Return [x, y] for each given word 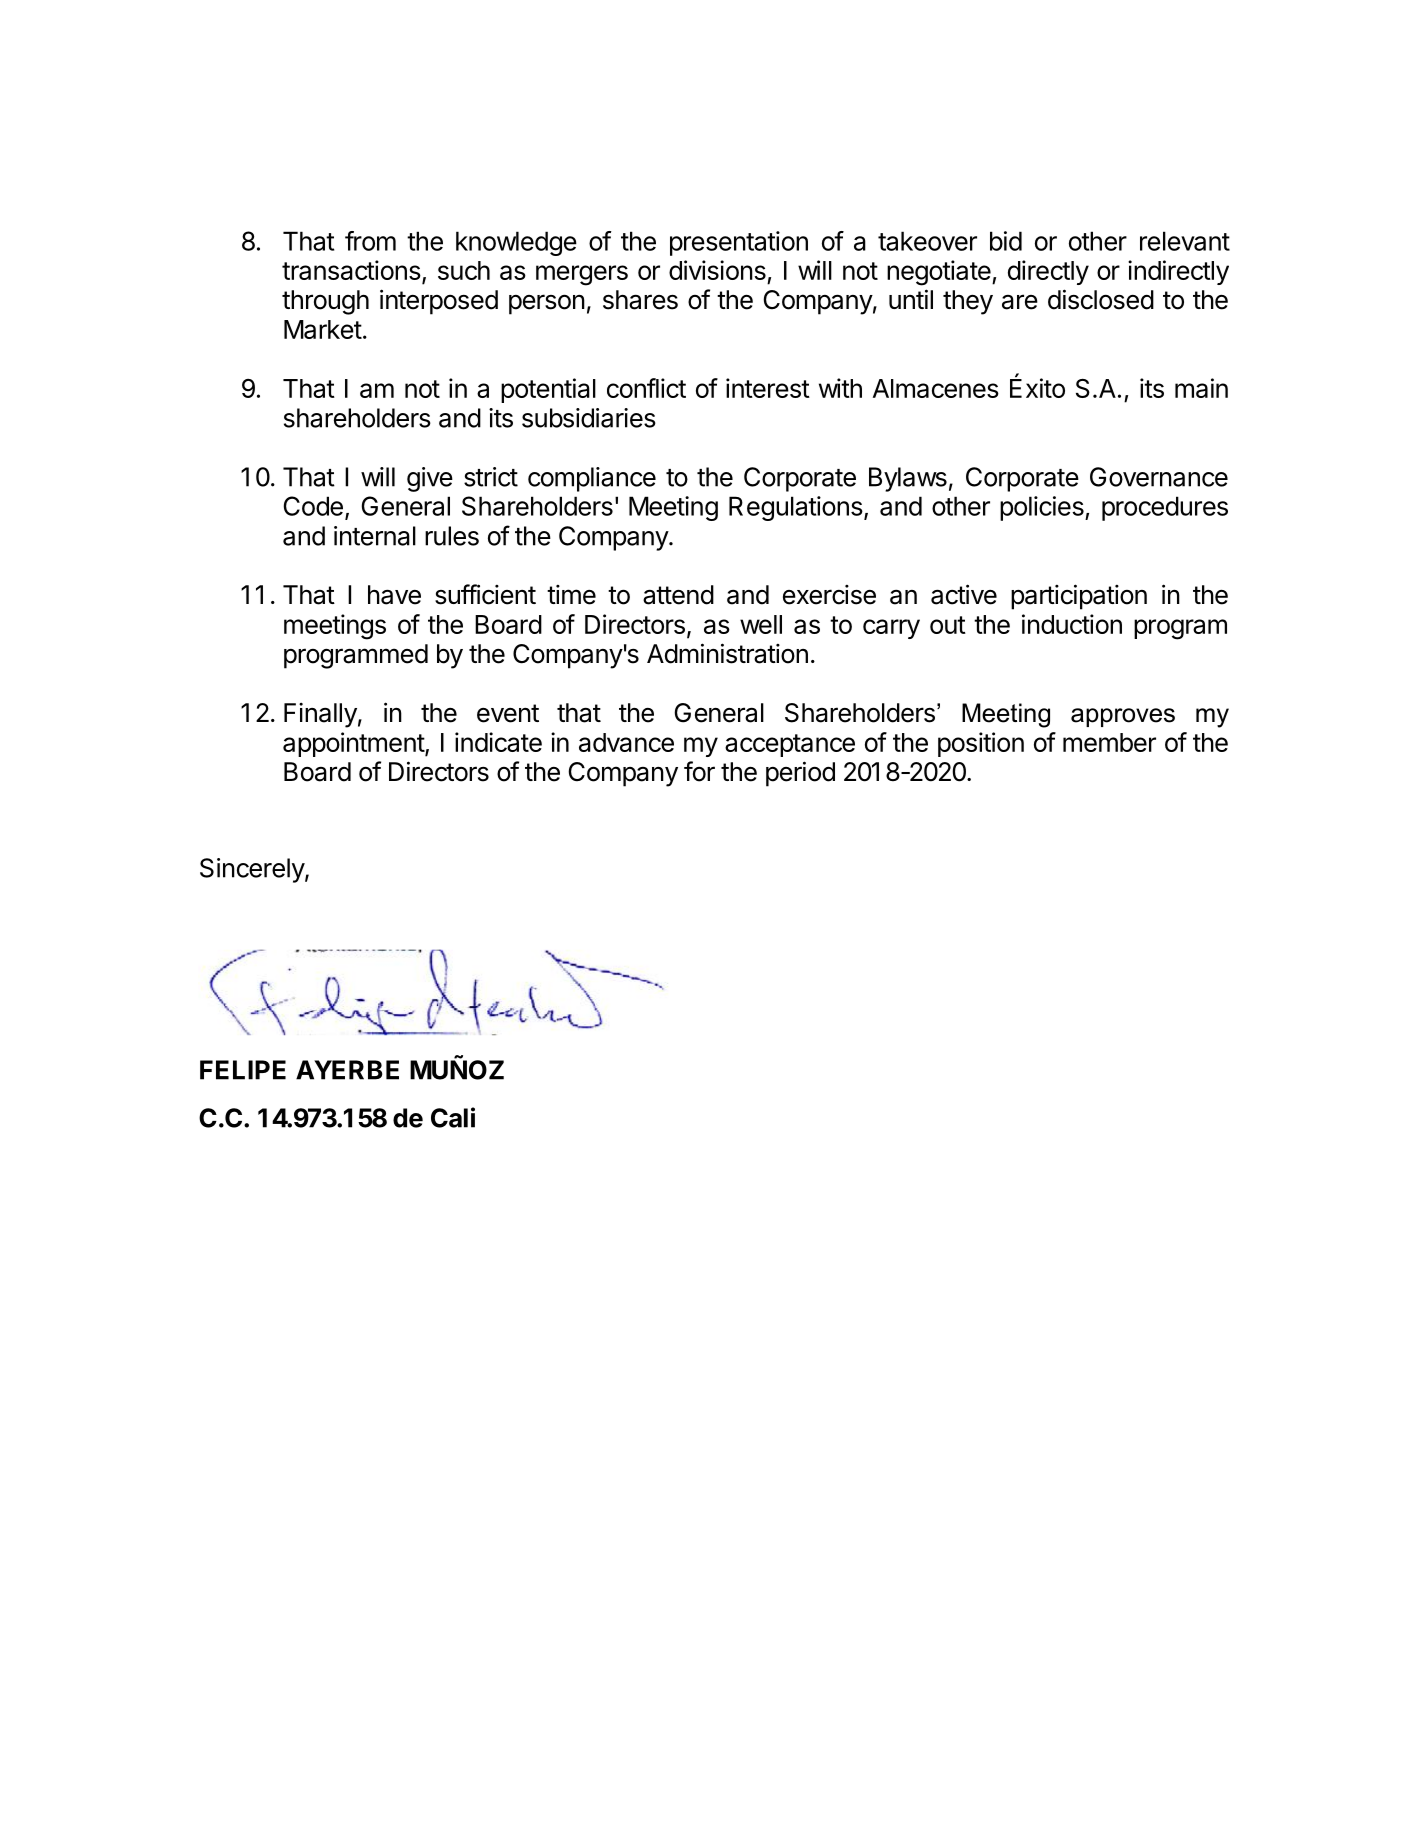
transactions [351, 270]
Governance [1159, 477]
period [800, 774]
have [394, 595]
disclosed [1101, 299]
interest [768, 388]
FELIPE [243, 1070]
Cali [453, 1117]
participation [1079, 597]
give [430, 479]
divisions [717, 270]
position [981, 744]
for [699, 771]
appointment [354, 744]
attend [678, 595]
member [1109, 742]
